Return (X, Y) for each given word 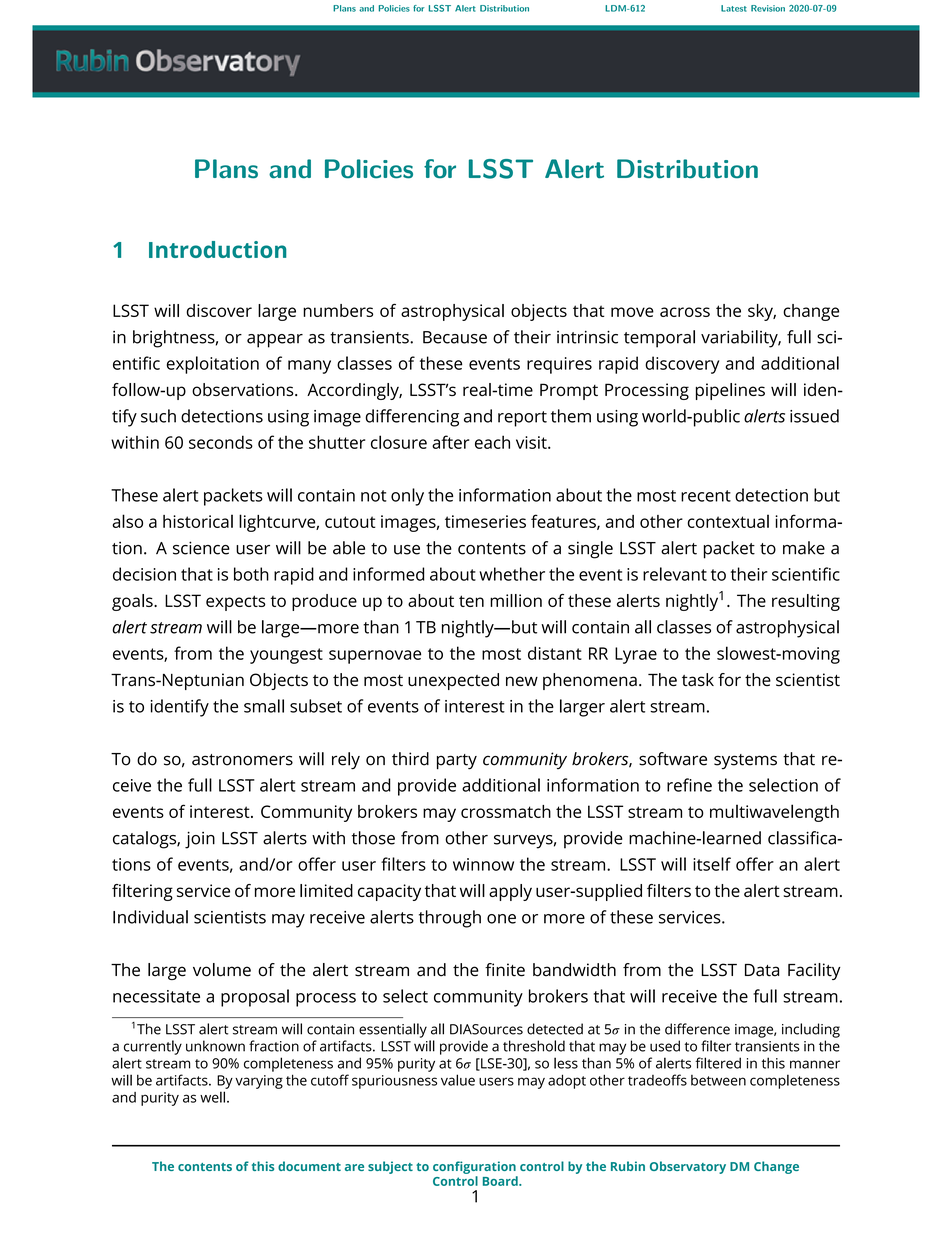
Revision (768, 8)
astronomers (242, 760)
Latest (734, 8)
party (457, 762)
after (451, 442)
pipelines (730, 391)
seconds (221, 442)
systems (745, 761)
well (212, 1097)
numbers (338, 310)
